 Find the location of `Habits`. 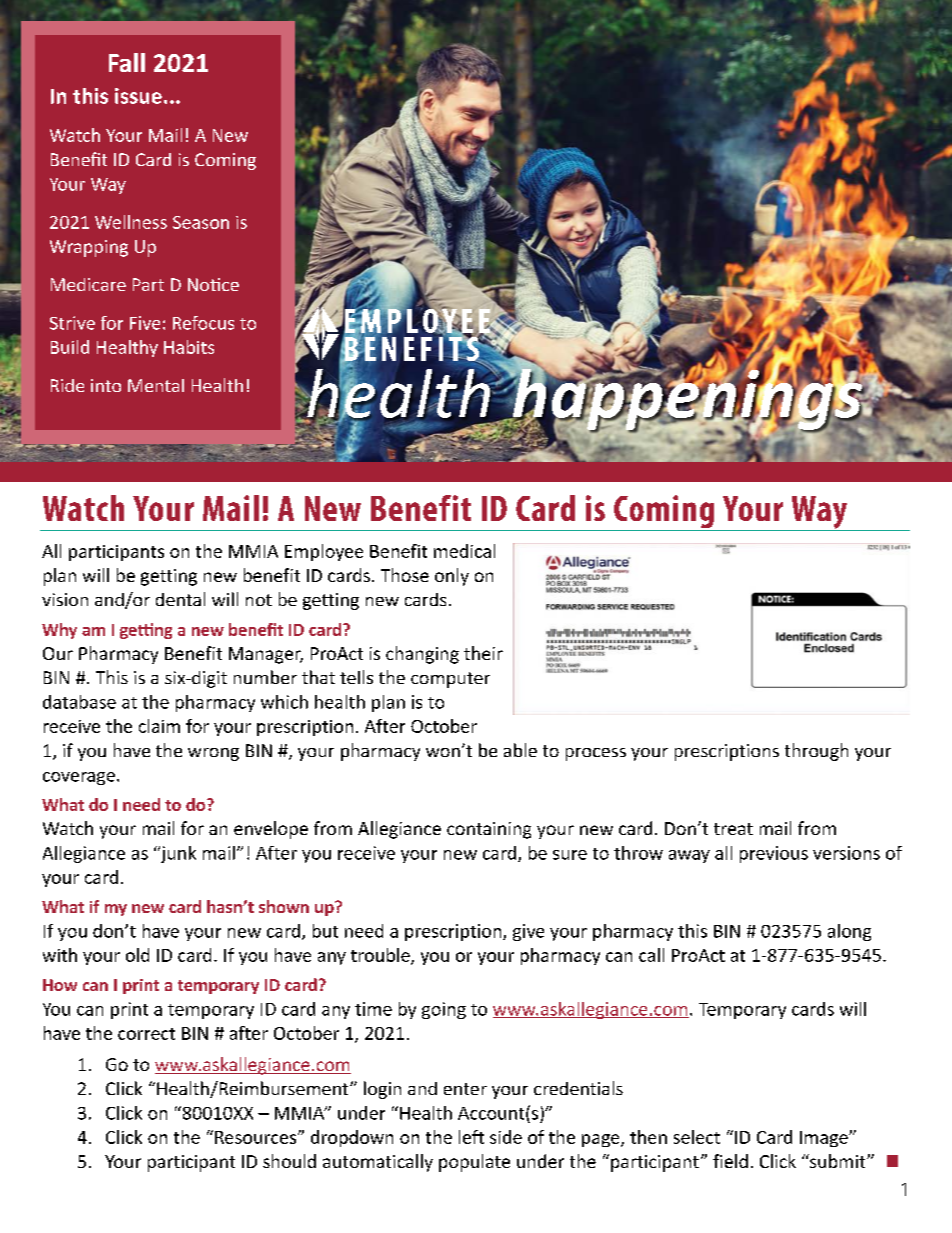

Habits is located at coordinates (189, 347).
